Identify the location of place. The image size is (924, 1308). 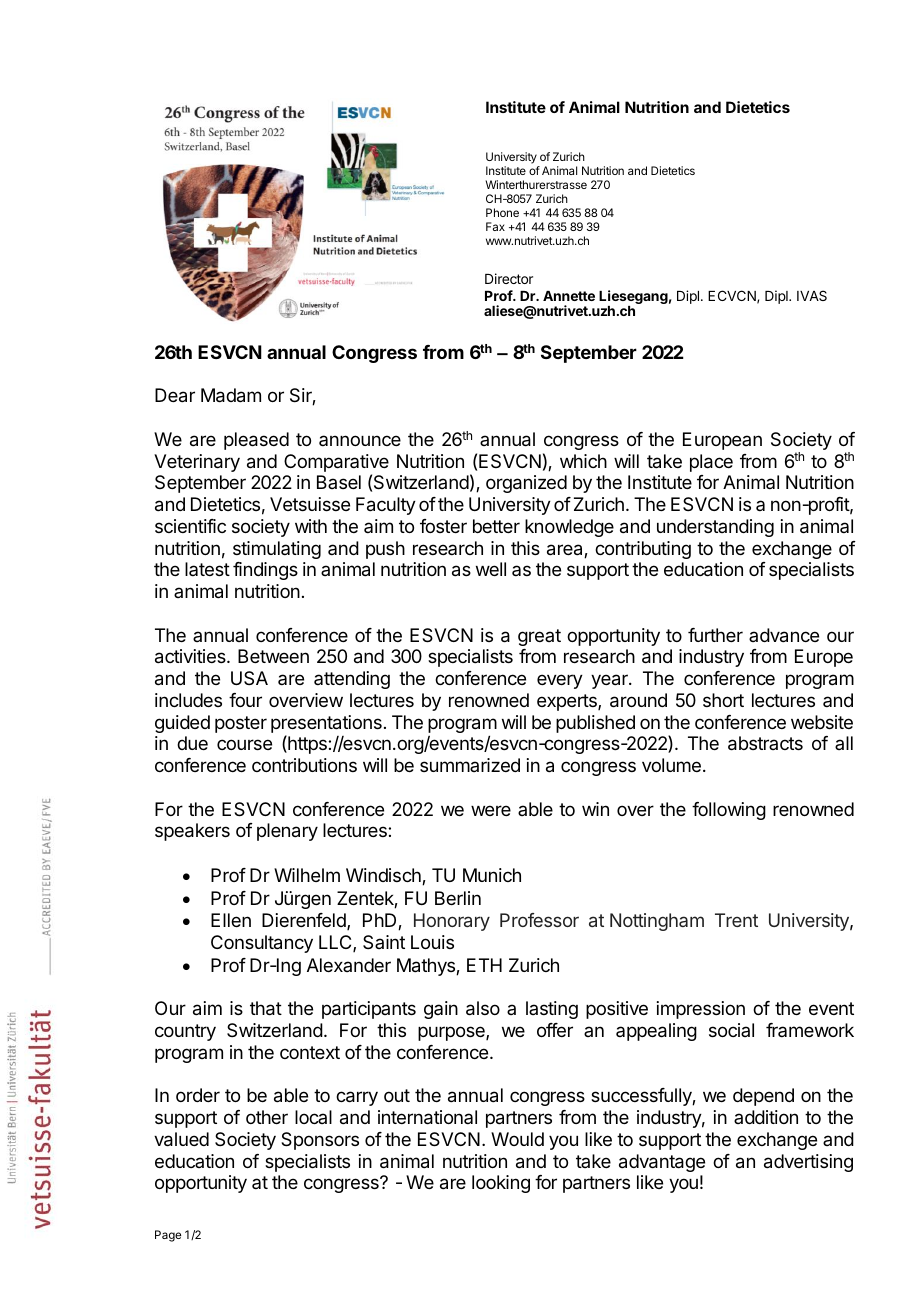
(711, 463).
